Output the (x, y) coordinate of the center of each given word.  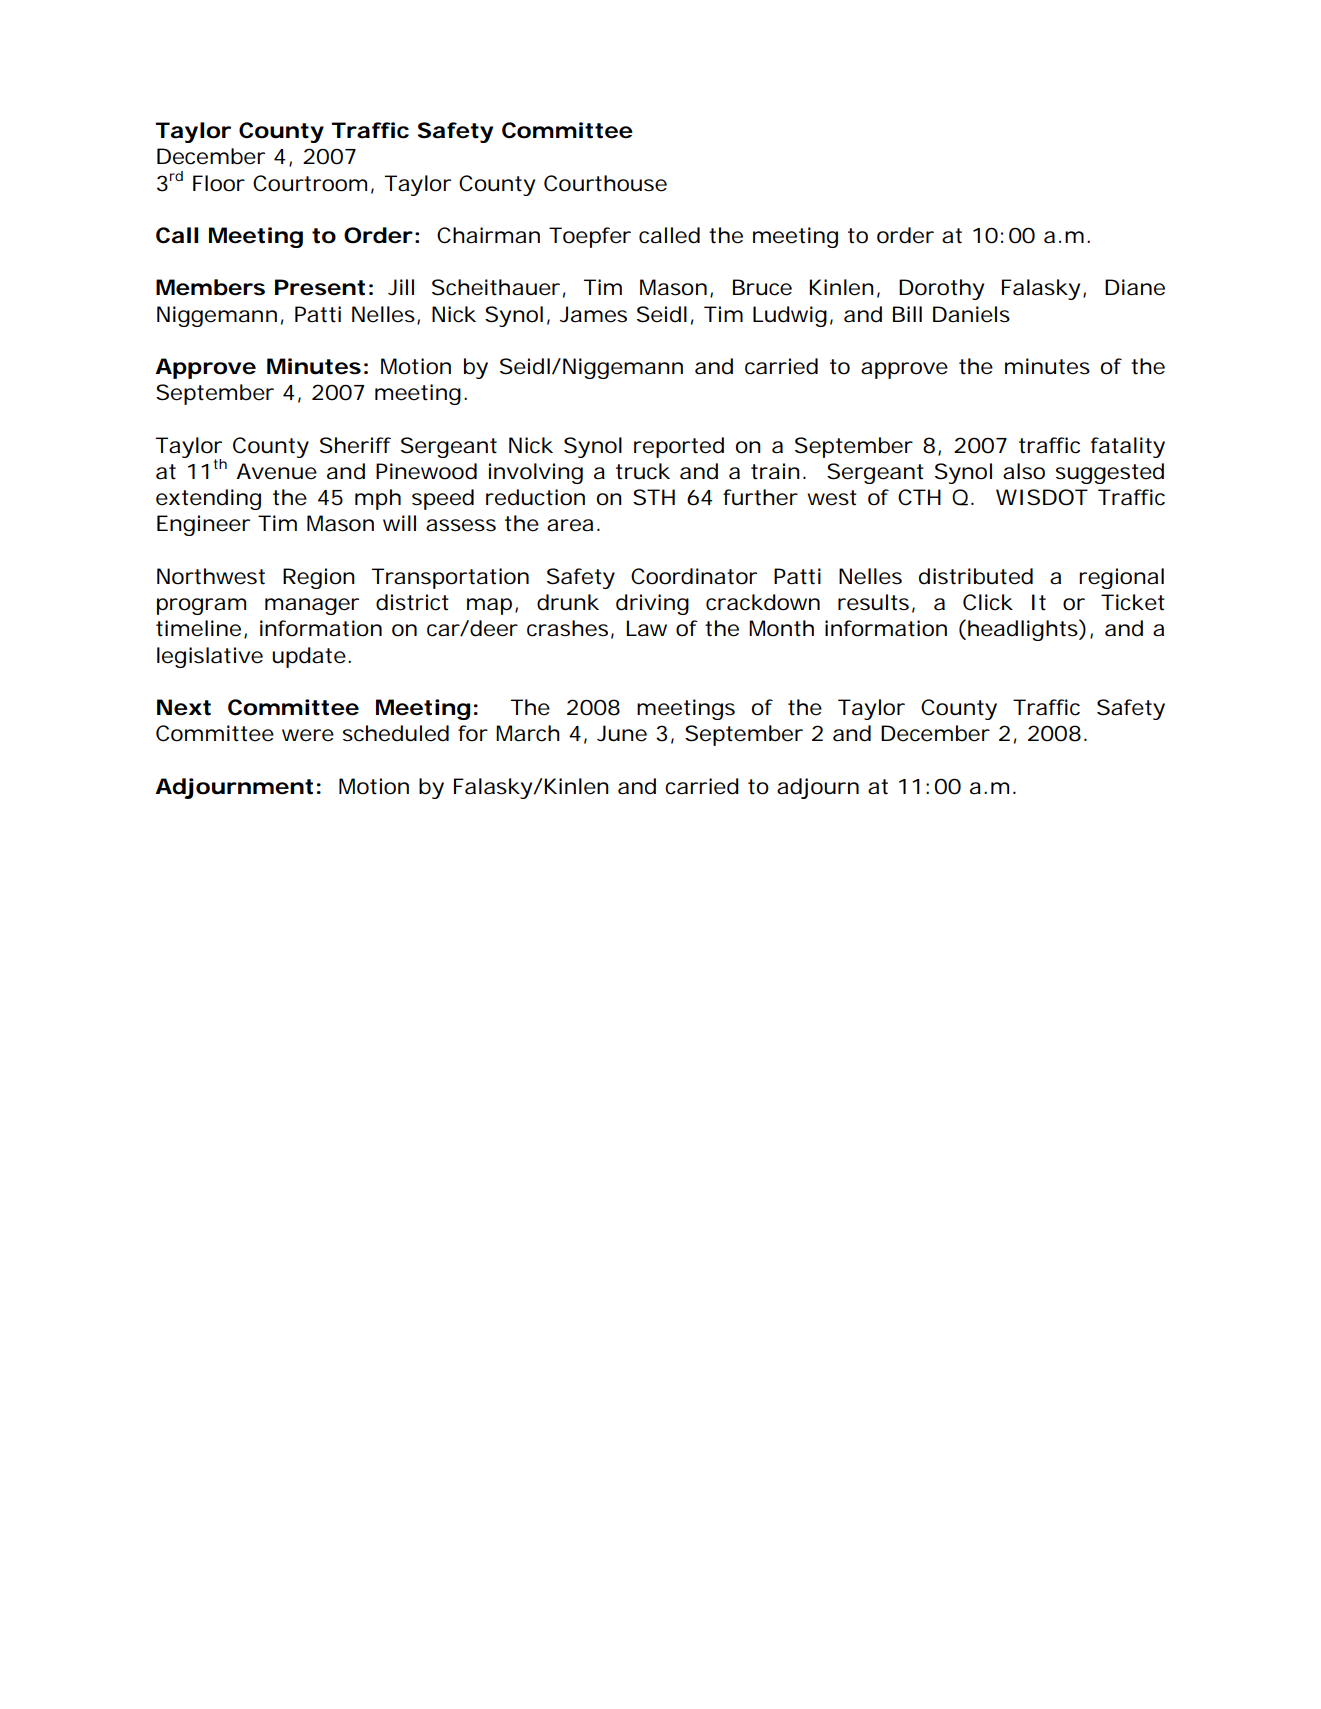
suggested (1110, 473)
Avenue (276, 471)
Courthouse (605, 183)
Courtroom (313, 184)
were (308, 735)
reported (679, 447)
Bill (907, 314)
